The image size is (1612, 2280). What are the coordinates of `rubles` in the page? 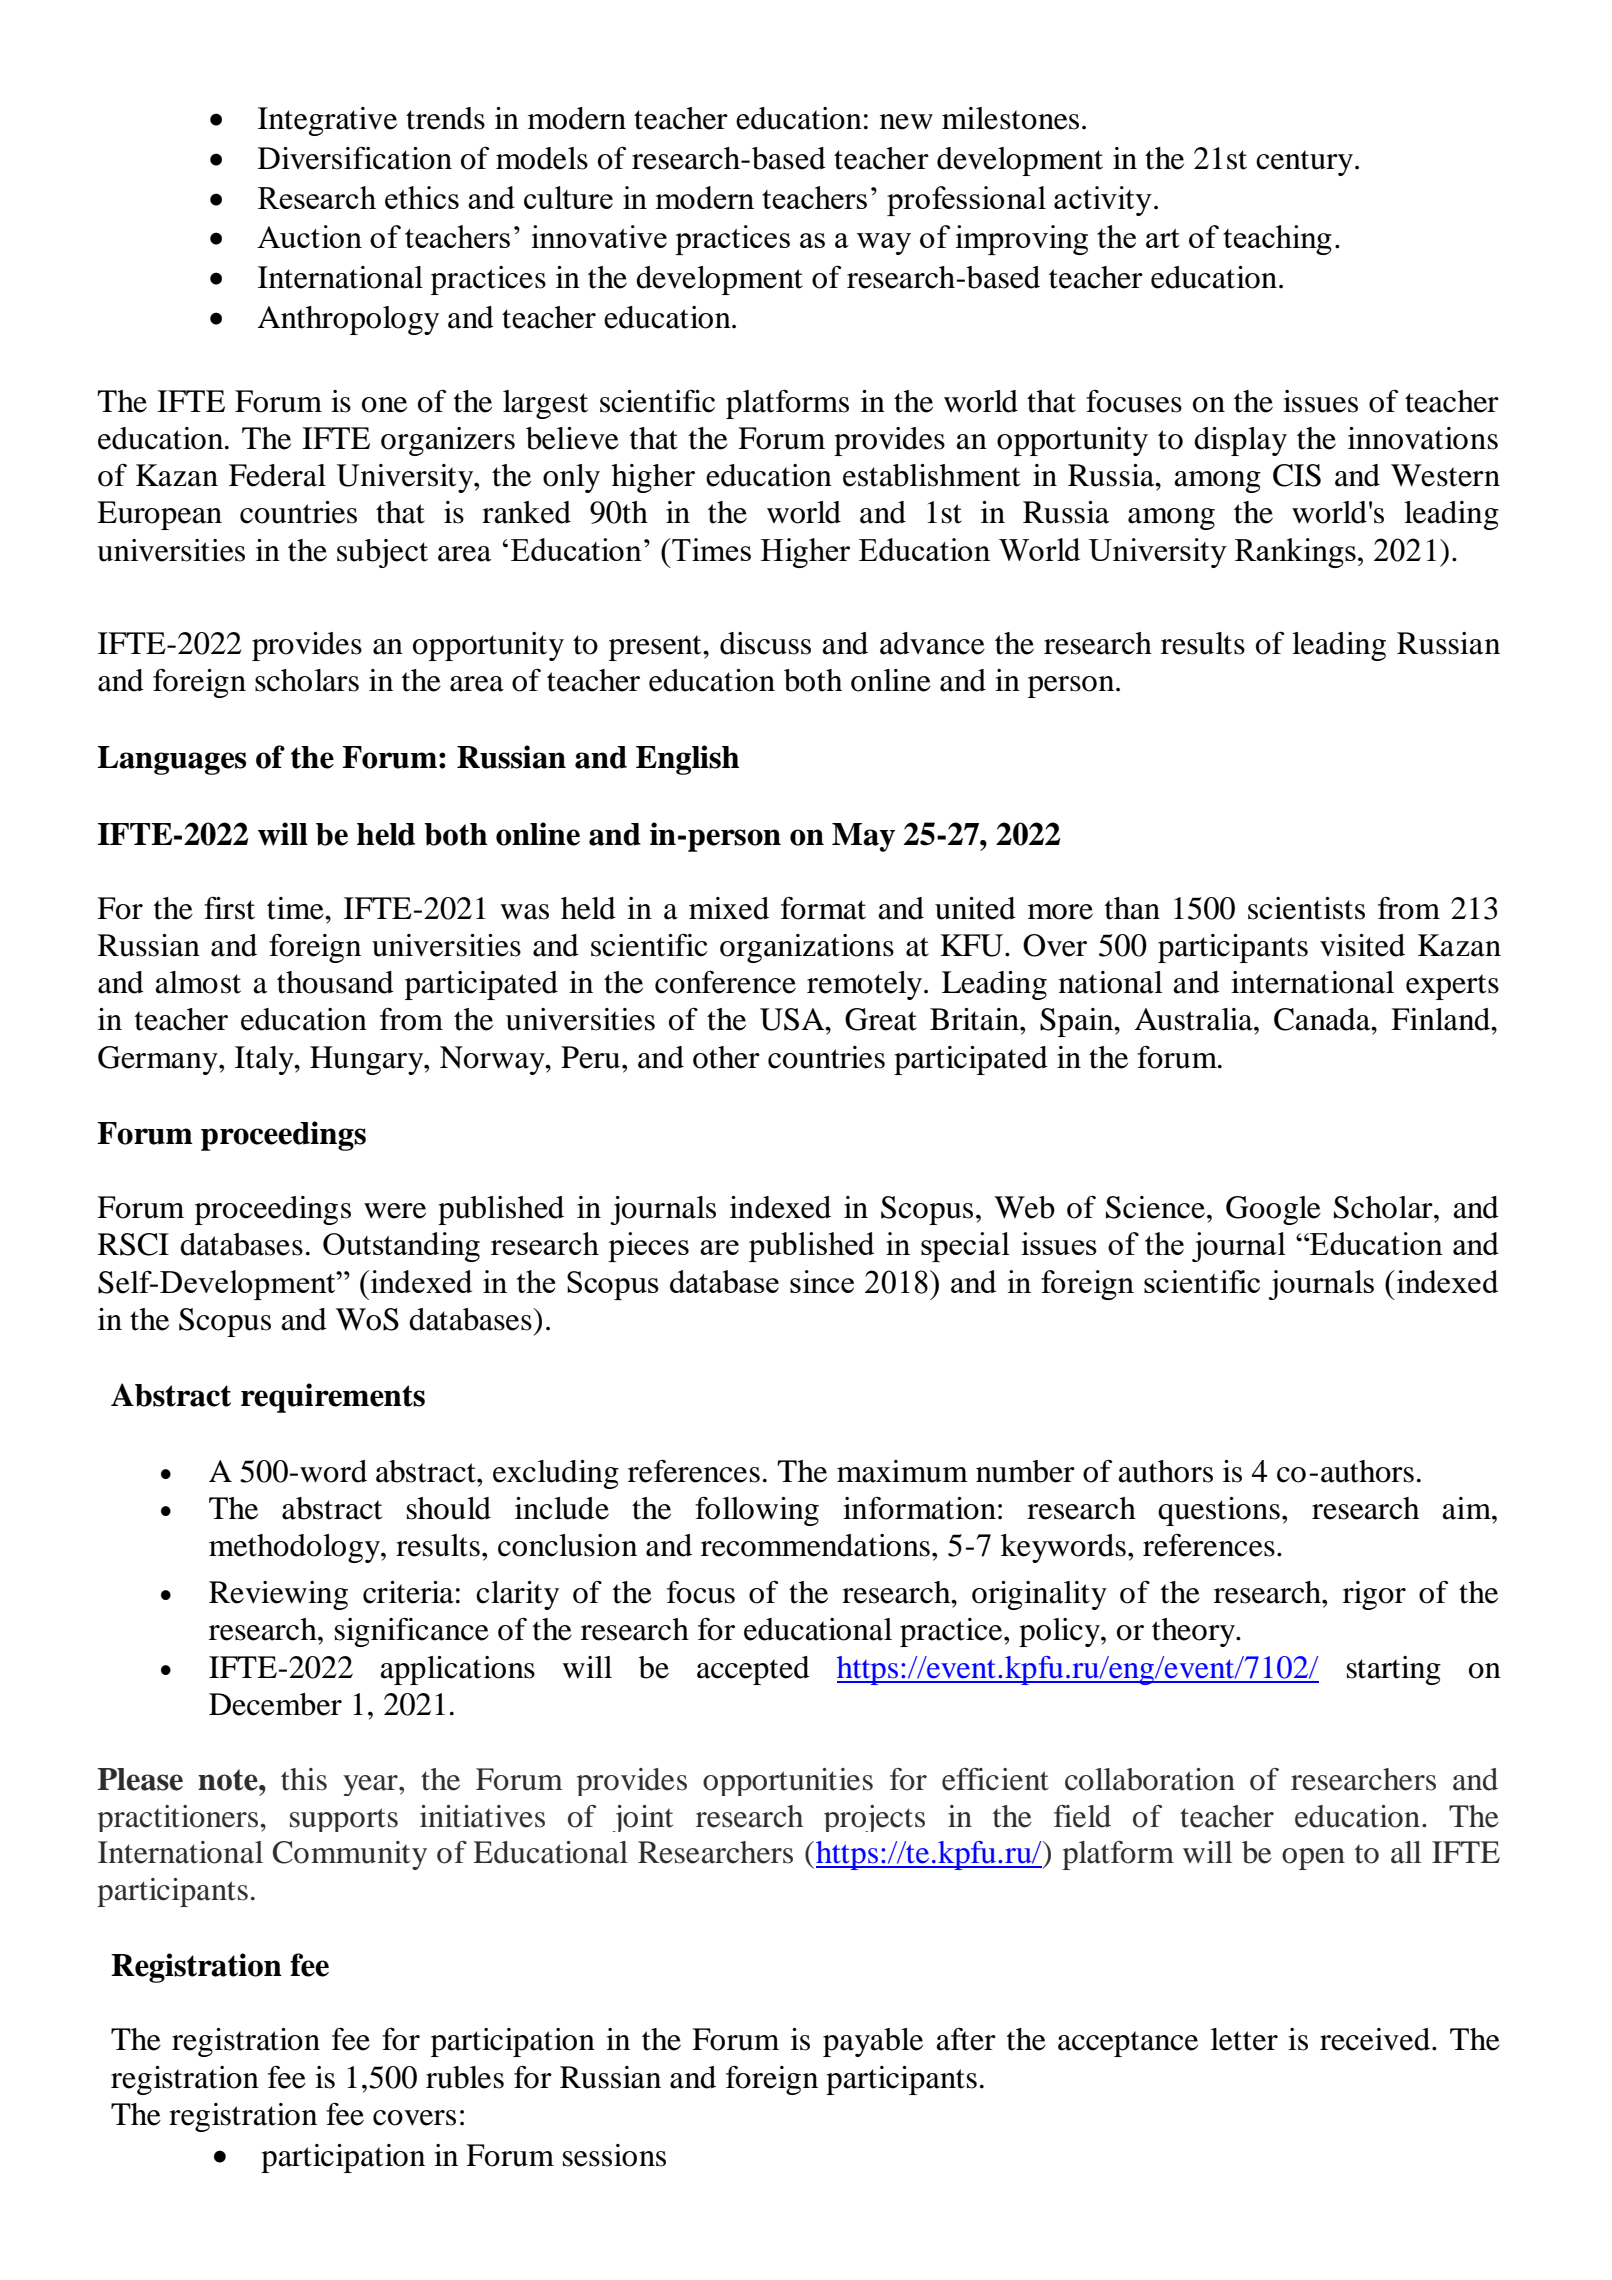 It's located at (465, 2077).
